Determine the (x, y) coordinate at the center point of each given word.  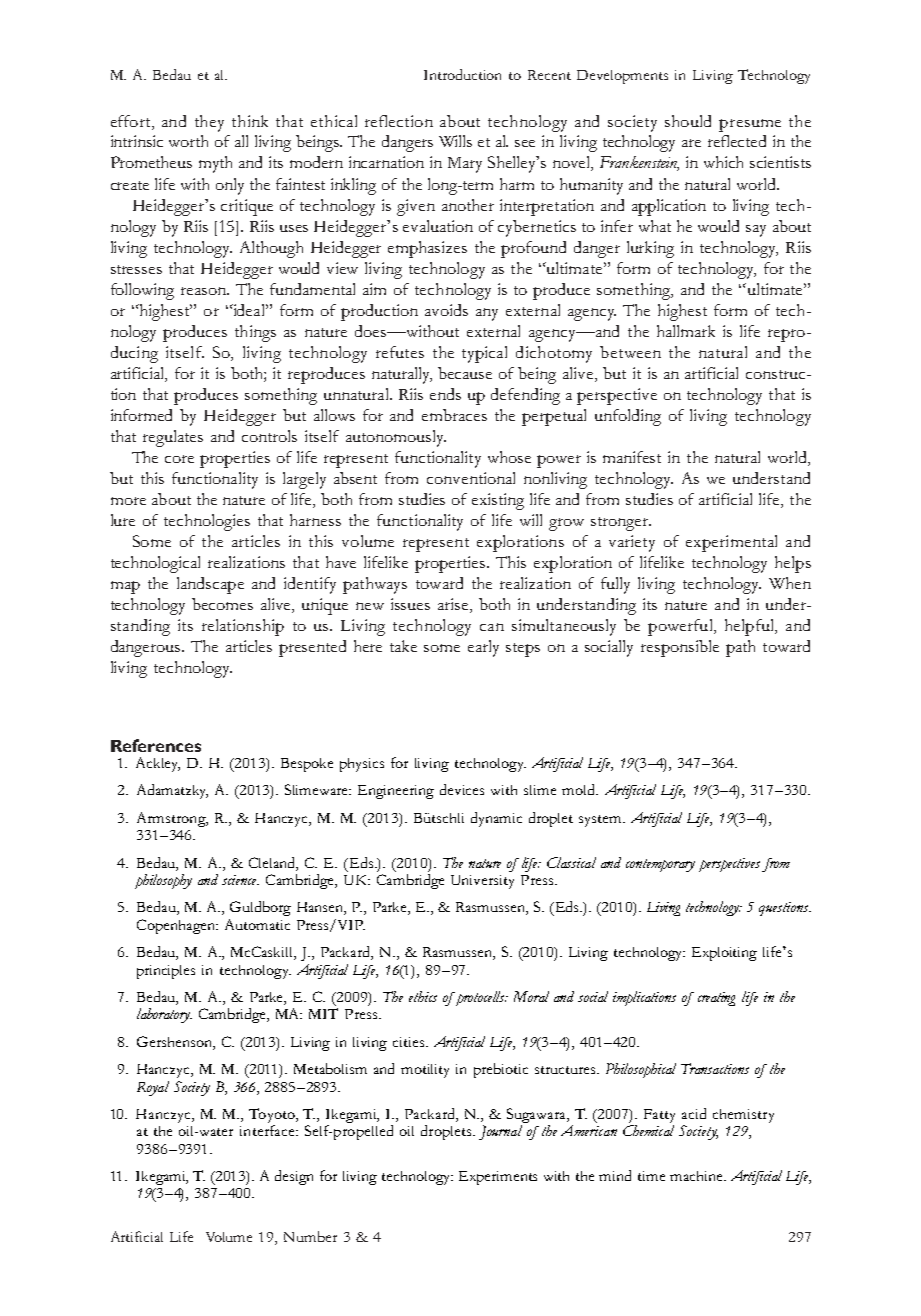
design (294, 1177)
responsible (680, 648)
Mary (465, 165)
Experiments (498, 1178)
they (209, 123)
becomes (222, 604)
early (483, 648)
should (688, 121)
